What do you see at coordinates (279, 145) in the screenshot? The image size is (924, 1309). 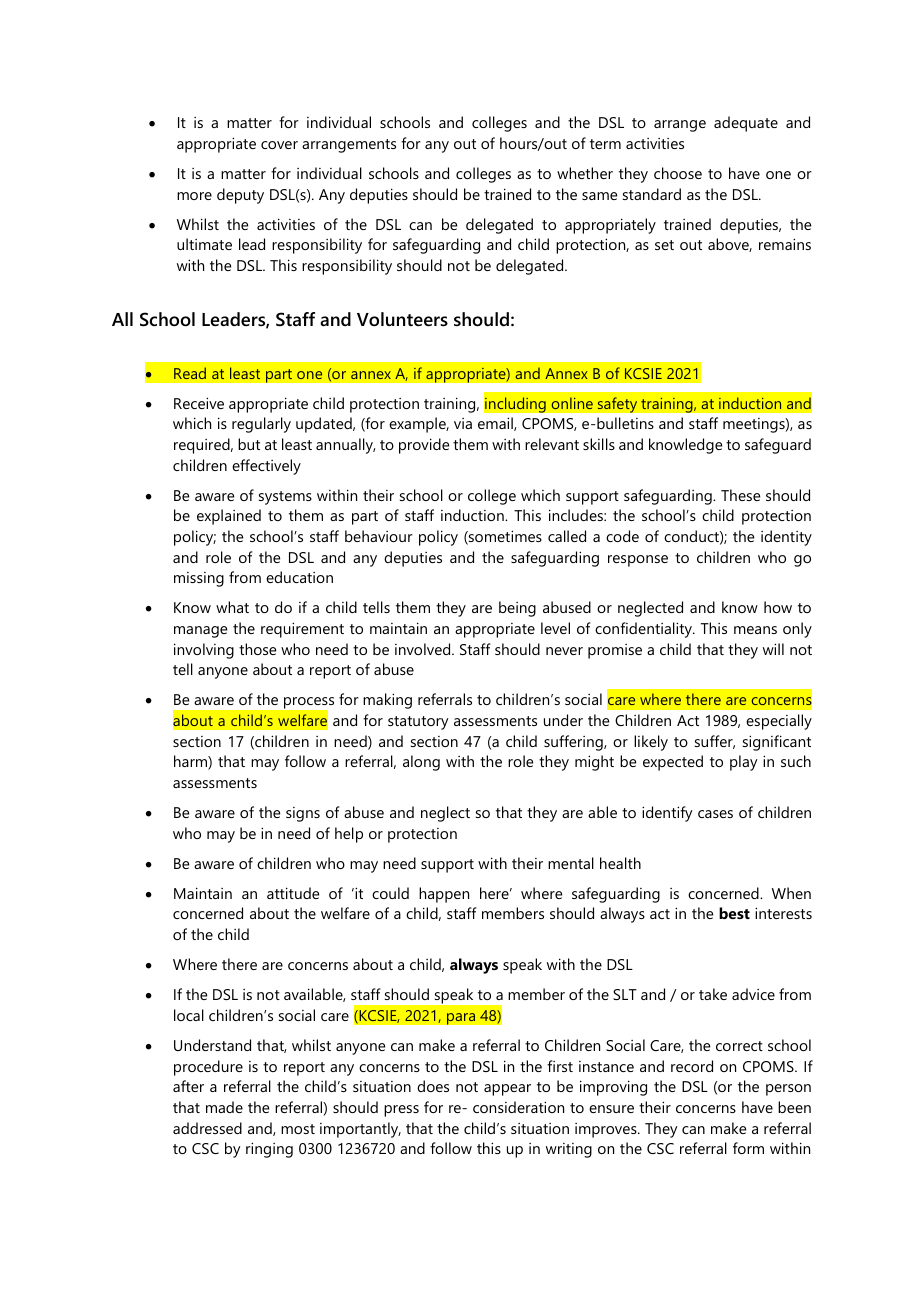 I see `cover` at bounding box center [279, 145].
